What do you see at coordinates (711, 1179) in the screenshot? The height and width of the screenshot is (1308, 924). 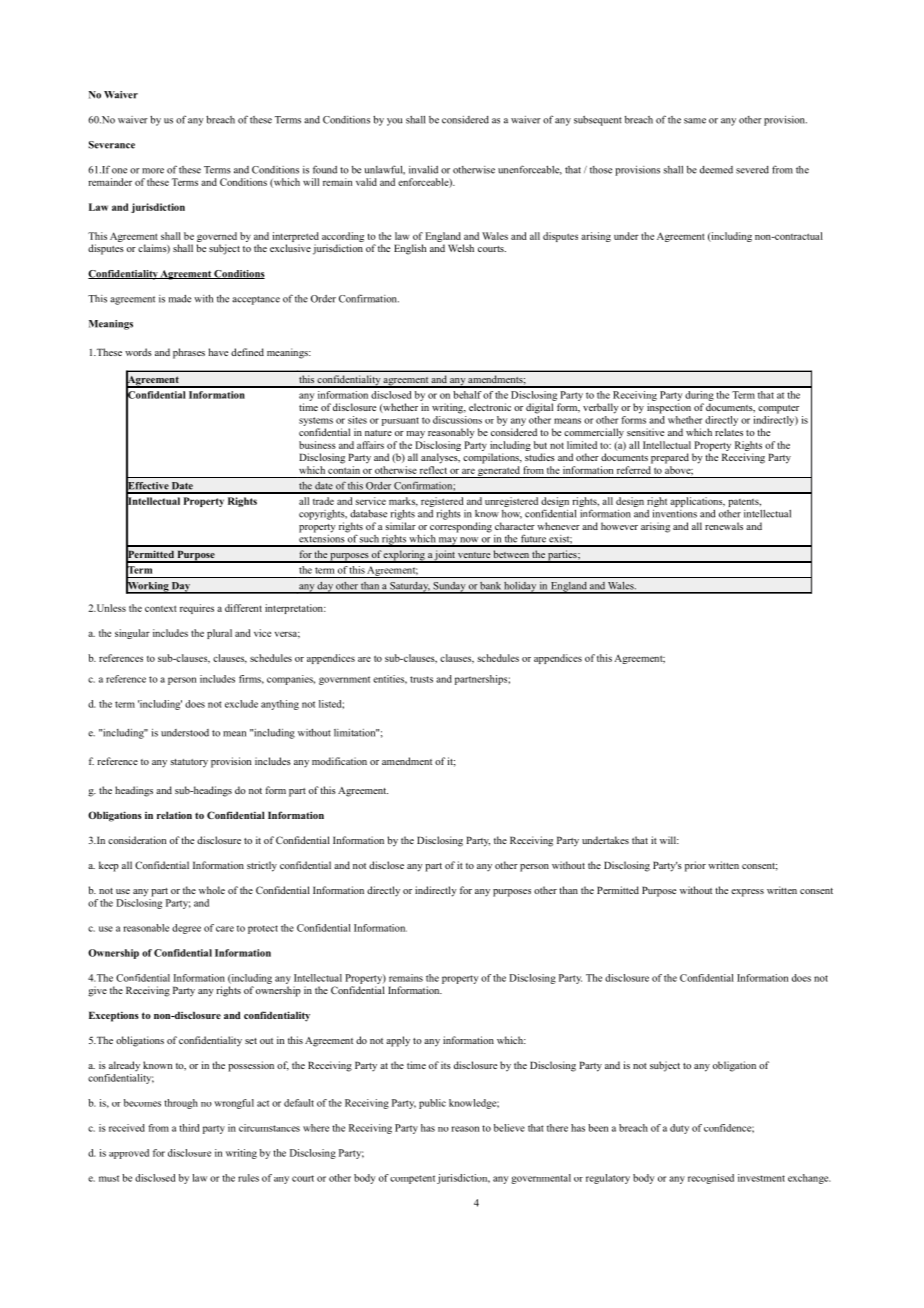 I see `recognised` at bounding box center [711, 1179].
